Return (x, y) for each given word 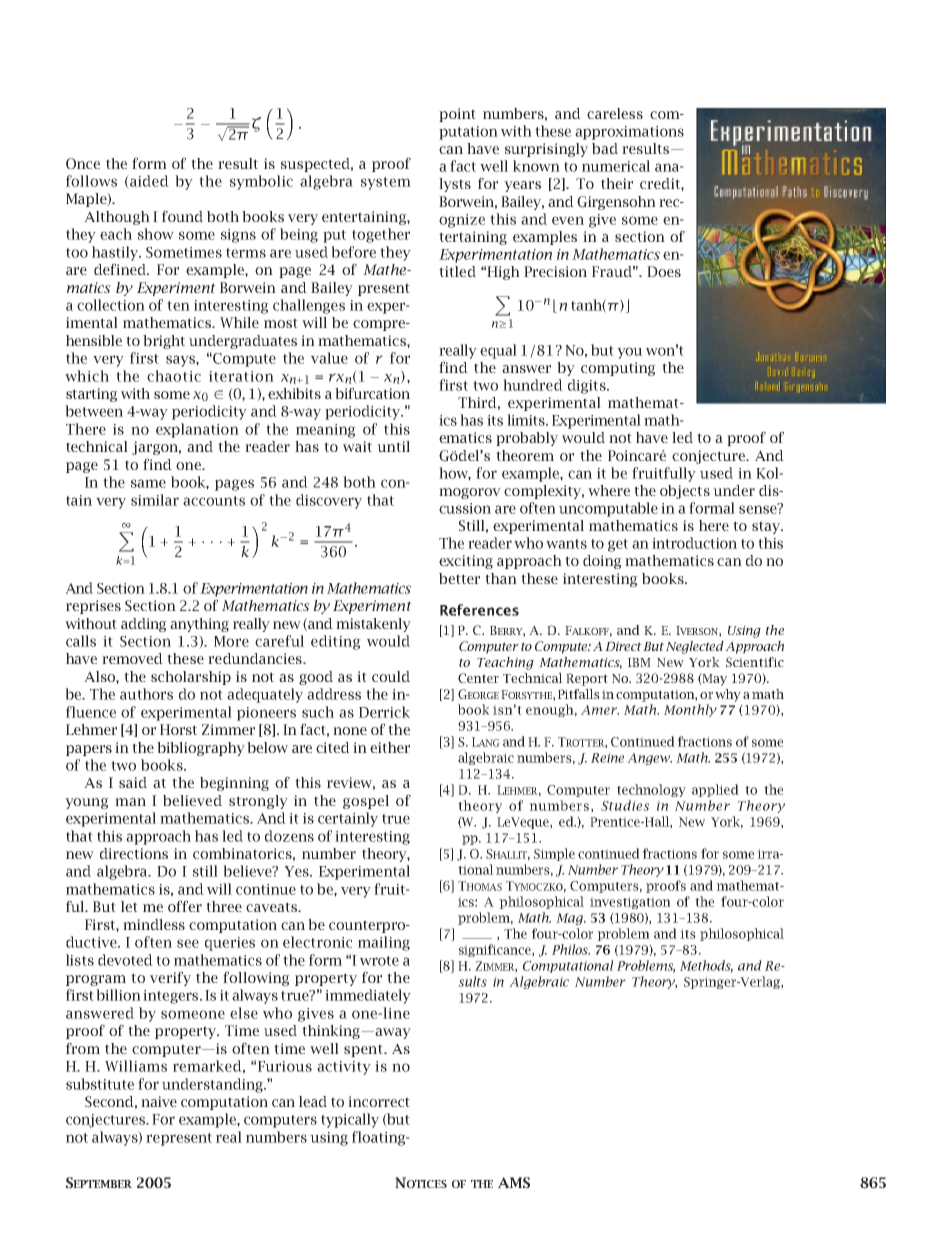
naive (159, 1101)
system (386, 183)
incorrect (379, 1101)
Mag (570, 919)
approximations (629, 133)
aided (148, 182)
